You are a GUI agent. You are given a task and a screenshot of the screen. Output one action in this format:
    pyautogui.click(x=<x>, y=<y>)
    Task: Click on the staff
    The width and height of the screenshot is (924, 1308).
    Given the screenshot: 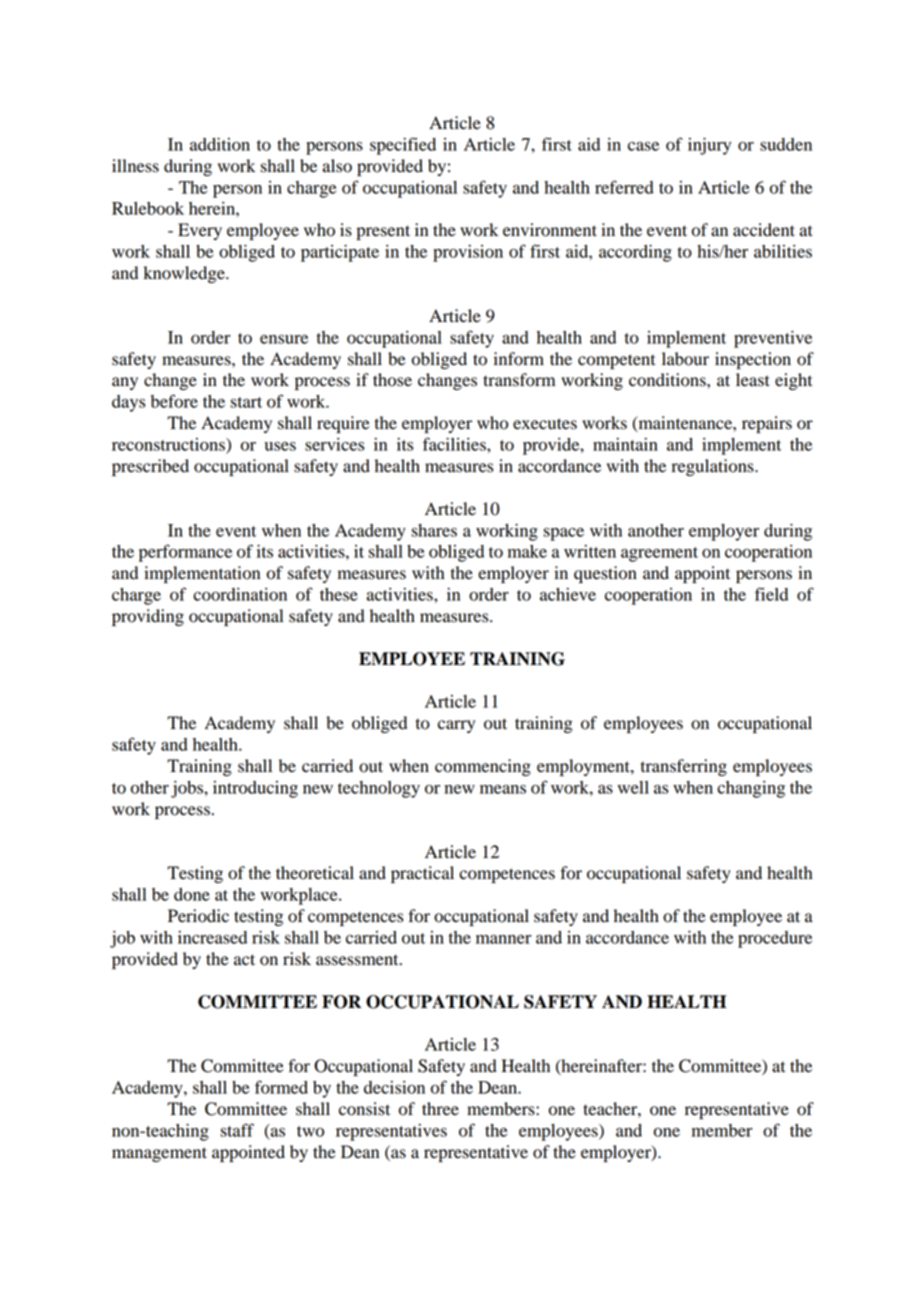 What is the action you would take?
    pyautogui.click(x=237, y=1130)
